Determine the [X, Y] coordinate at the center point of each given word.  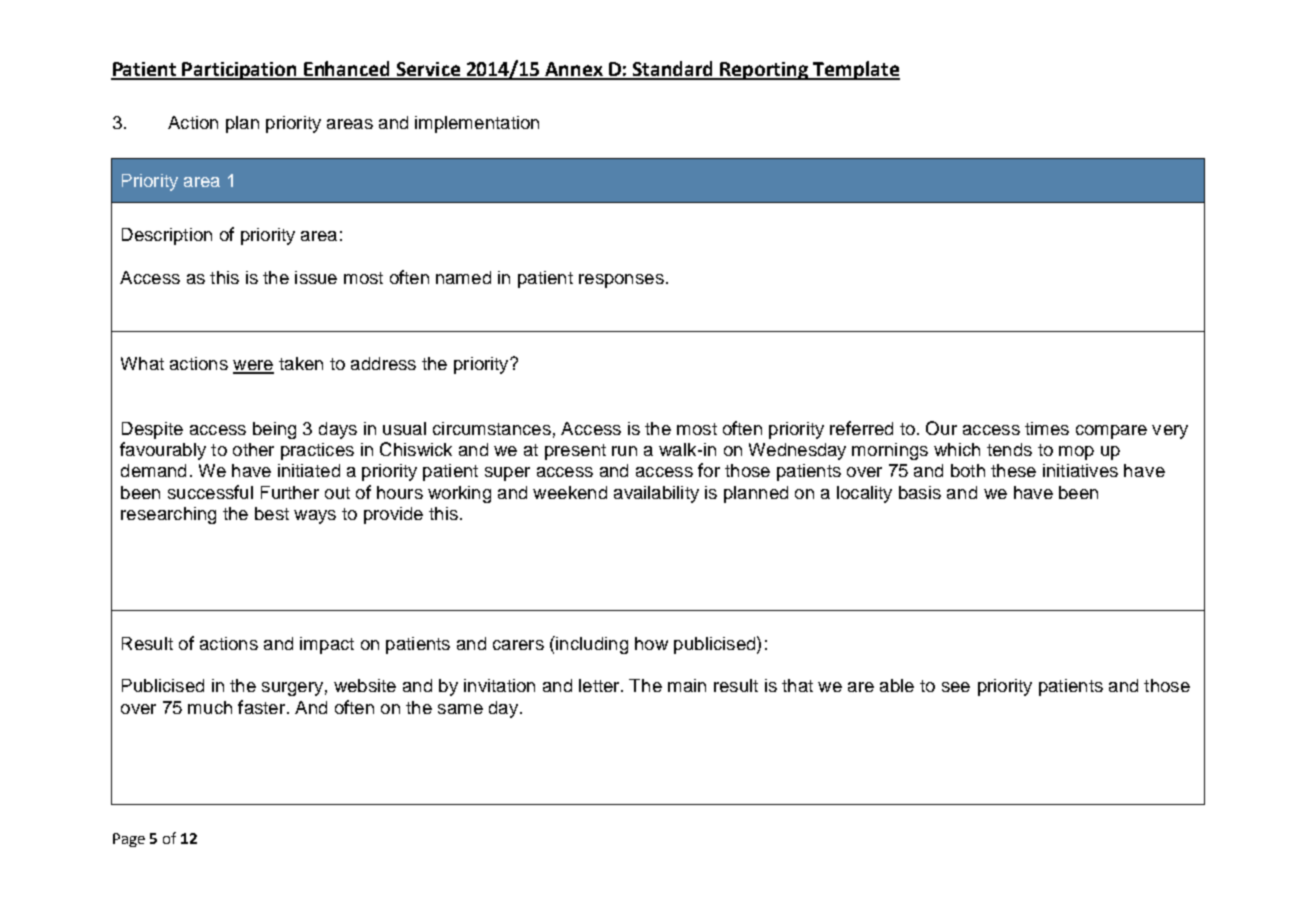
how [651, 643]
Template [856, 70]
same [460, 709]
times [1047, 428]
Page [129, 840]
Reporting [765, 71]
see [956, 687]
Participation [240, 71]
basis [920, 492]
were [253, 366]
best [272, 513]
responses [621, 281]
